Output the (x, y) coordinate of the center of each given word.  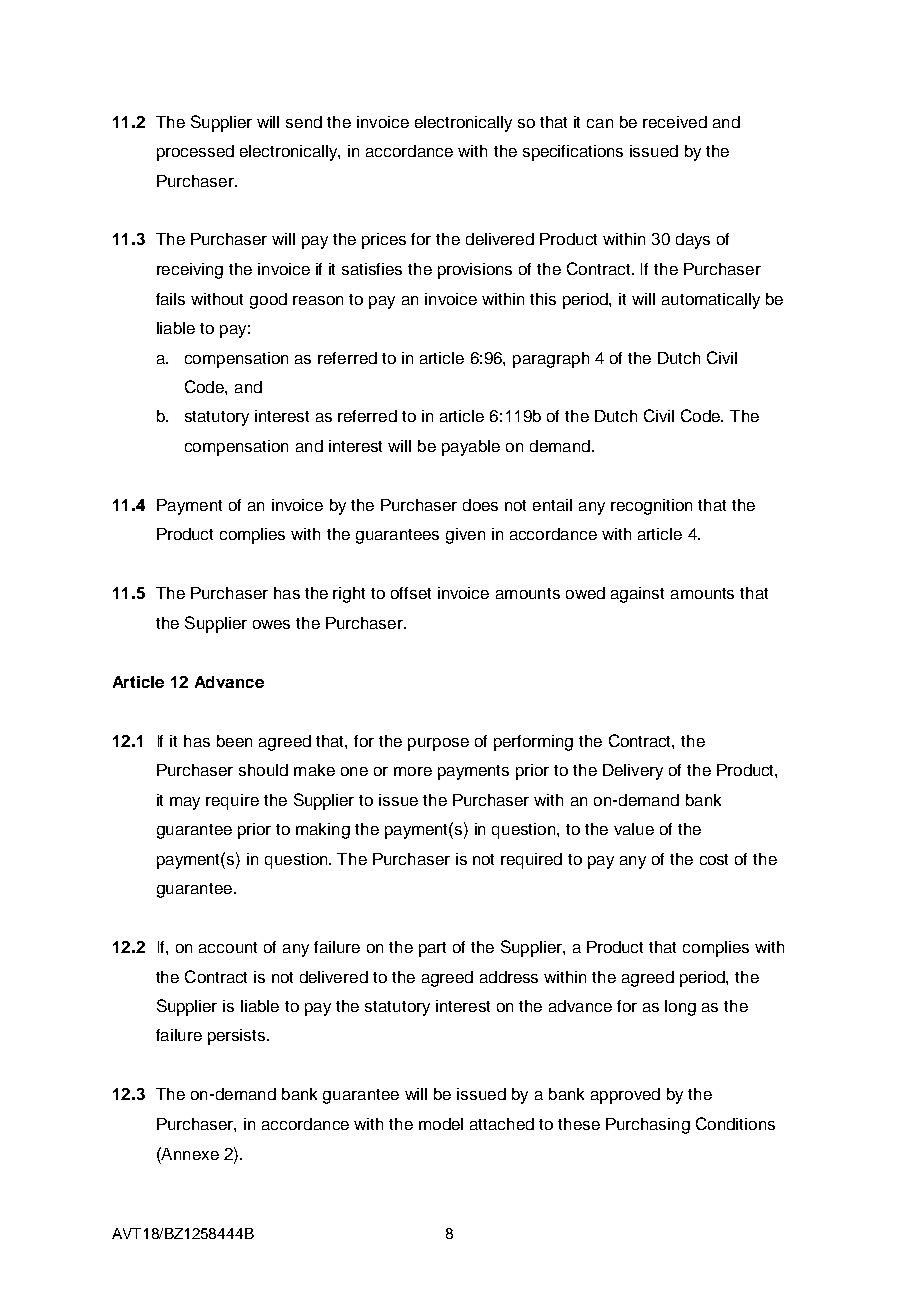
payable (471, 448)
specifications (573, 153)
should (263, 770)
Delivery (633, 772)
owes (271, 624)
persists (238, 1037)
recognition (651, 507)
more (413, 771)
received (675, 122)
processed (195, 153)
